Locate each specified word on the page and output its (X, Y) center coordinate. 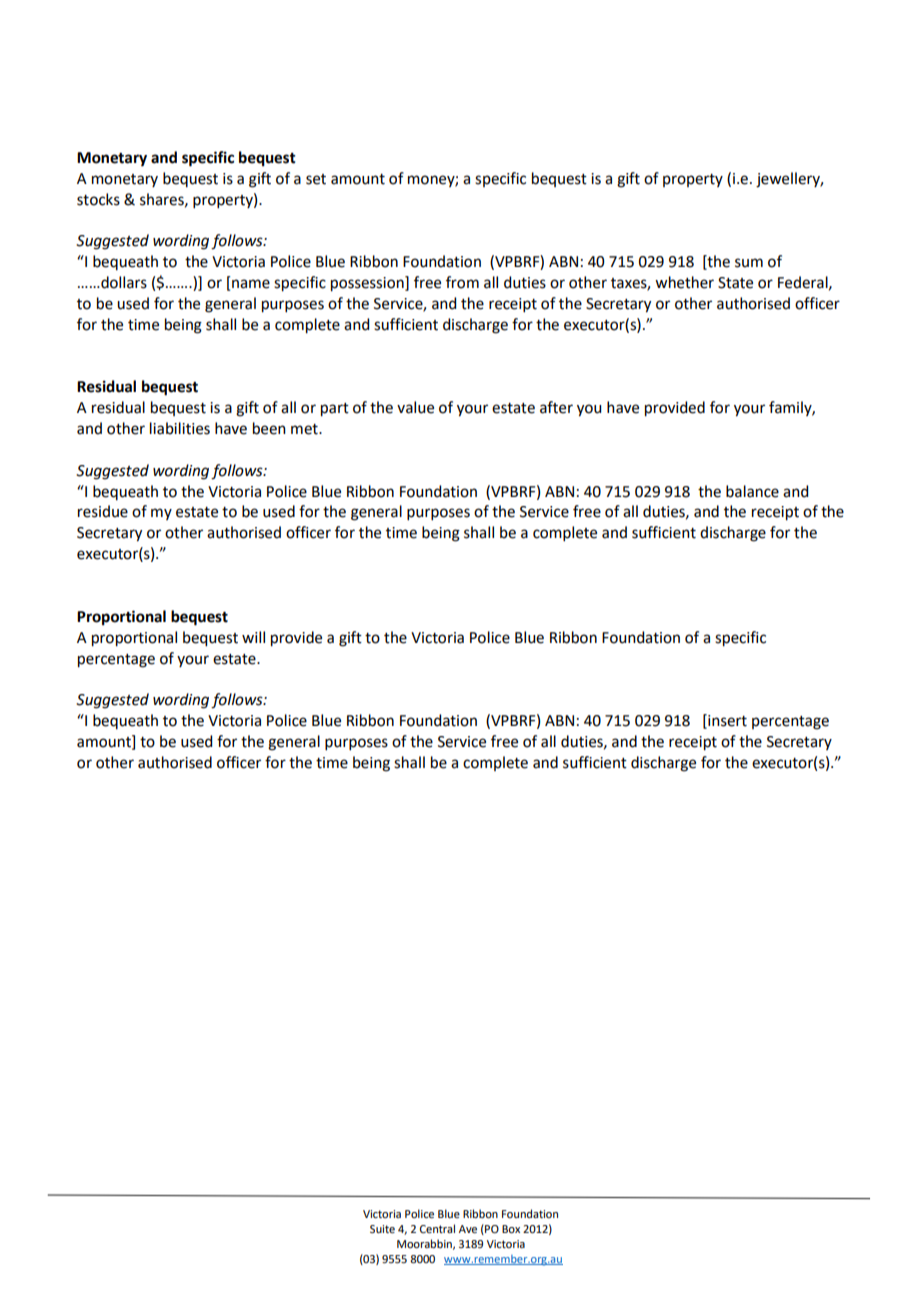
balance (752, 491)
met (305, 429)
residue (103, 511)
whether (684, 282)
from (462, 282)
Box (511, 1229)
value (415, 407)
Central (437, 1228)
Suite (382, 1229)
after (556, 407)
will (253, 637)
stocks (98, 199)
